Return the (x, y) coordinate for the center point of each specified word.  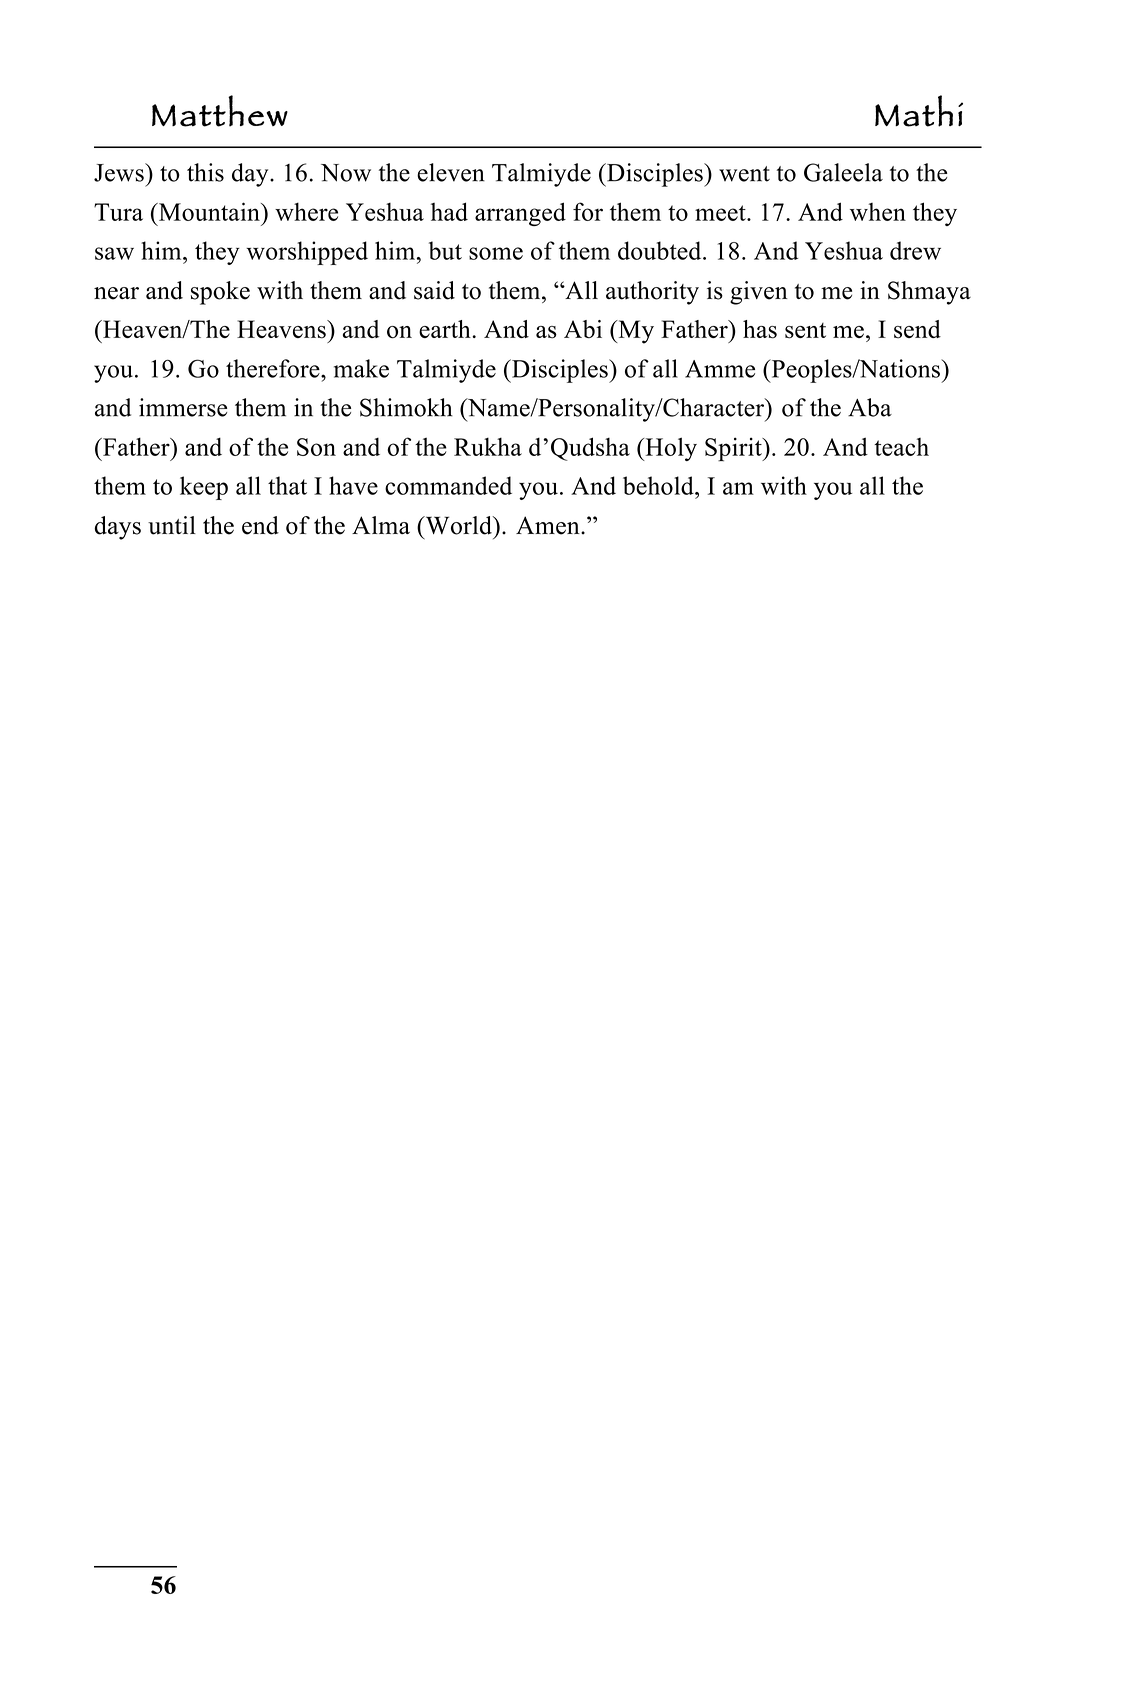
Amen (549, 525)
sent (805, 331)
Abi (583, 329)
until (172, 525)
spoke (220, 293)
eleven (451, 172)
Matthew (220, 111)
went (744, 174)
